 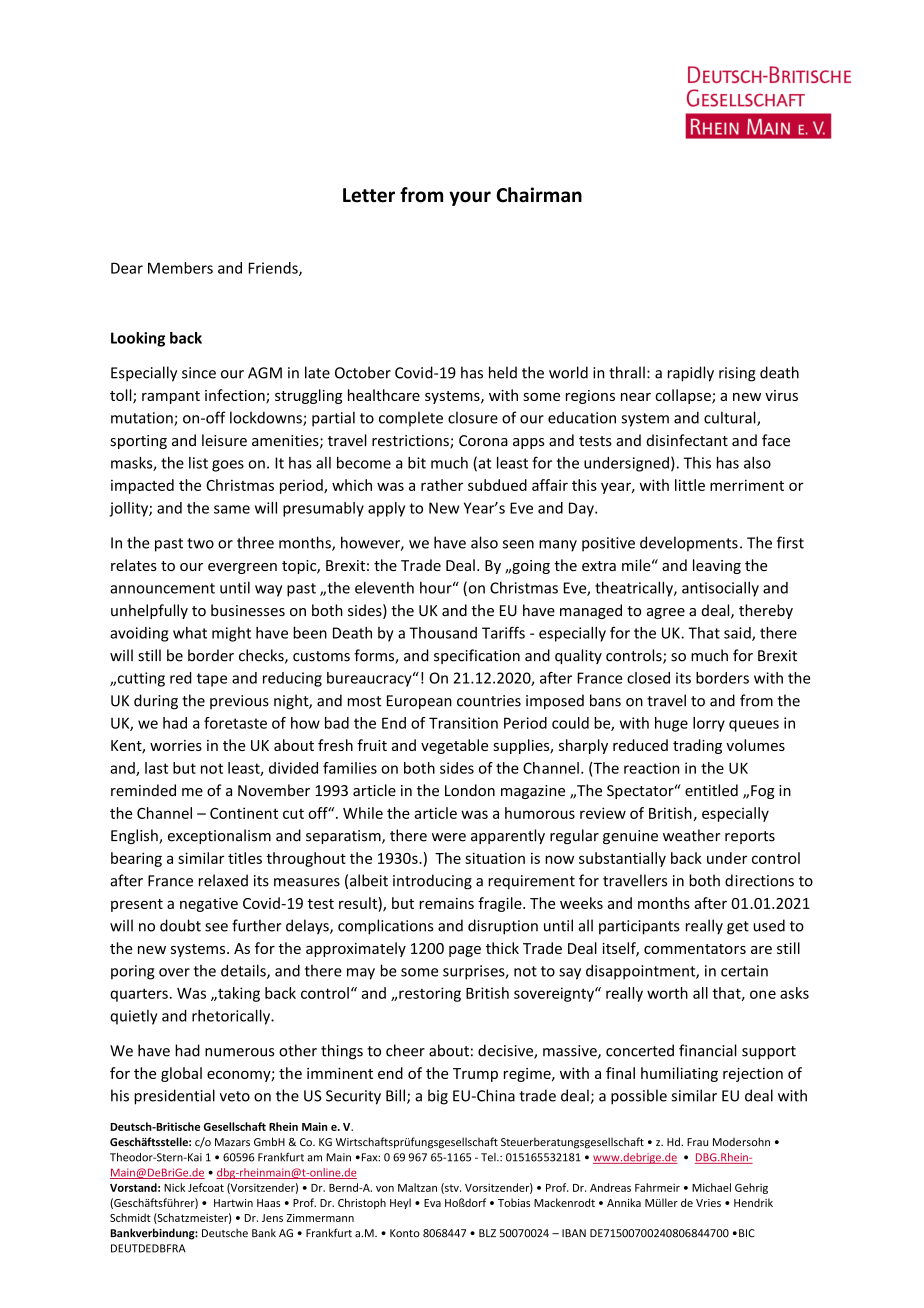 What do you see at coordinates (539, 195) in the screenshot?
I see `Chairman` at bounding box center [539, 195].
